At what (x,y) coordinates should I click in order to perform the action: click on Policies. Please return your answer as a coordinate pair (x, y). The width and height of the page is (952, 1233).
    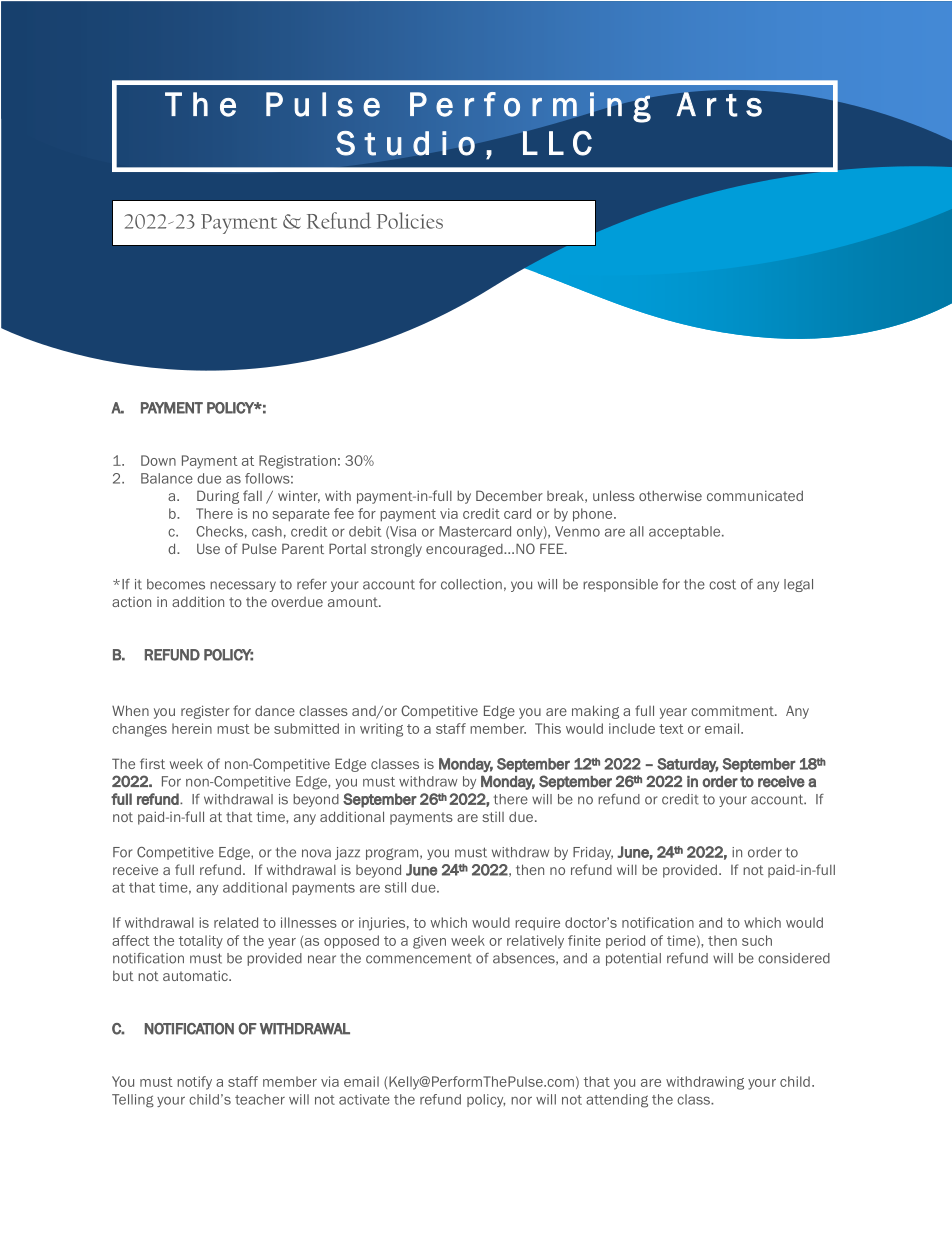
    Looking at the image, I should click on (410, 220).
